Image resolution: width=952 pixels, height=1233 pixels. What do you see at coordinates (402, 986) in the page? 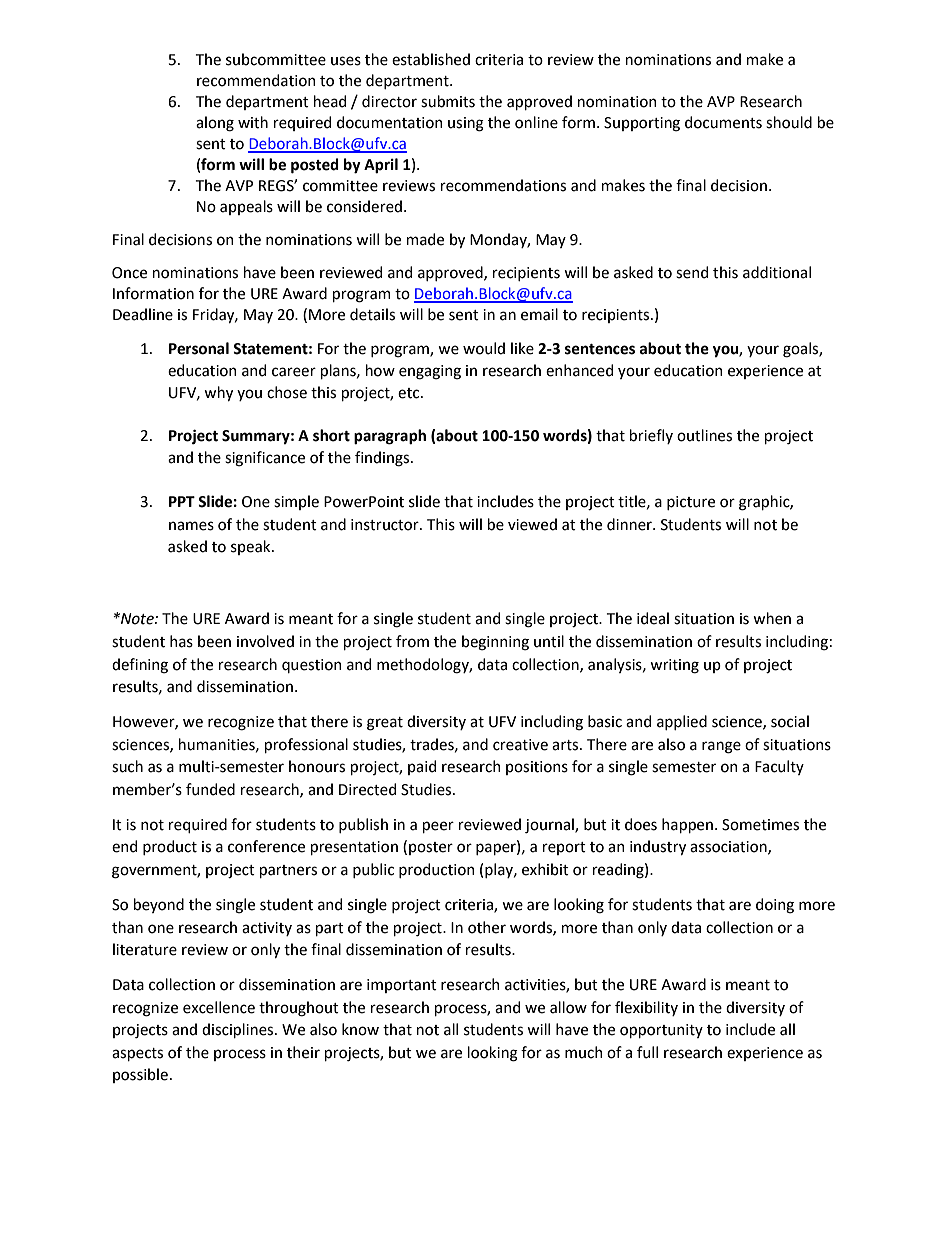
I see `important` at bounding box center [402, 986].
